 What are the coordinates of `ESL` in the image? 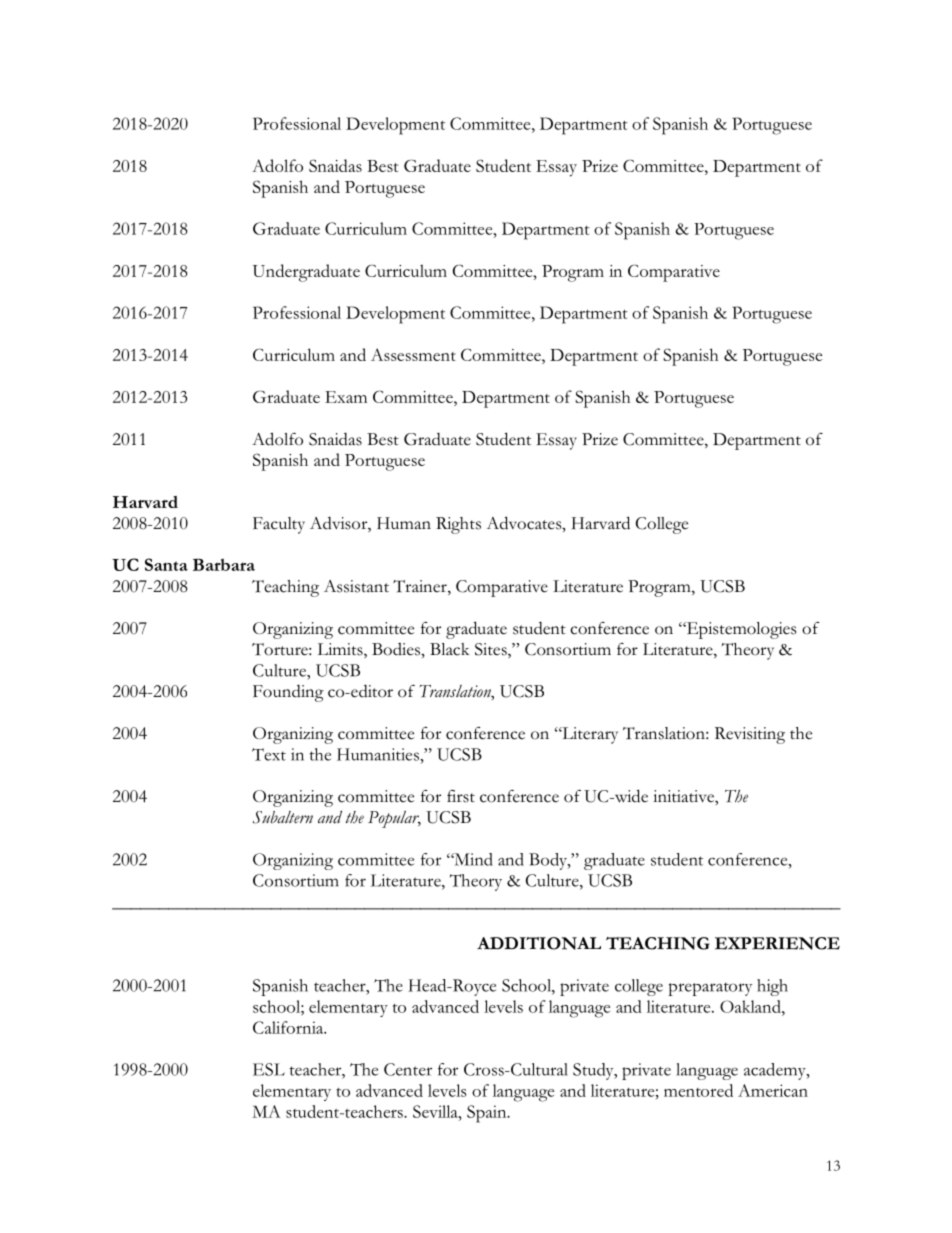 It's located at (269, 1069).
